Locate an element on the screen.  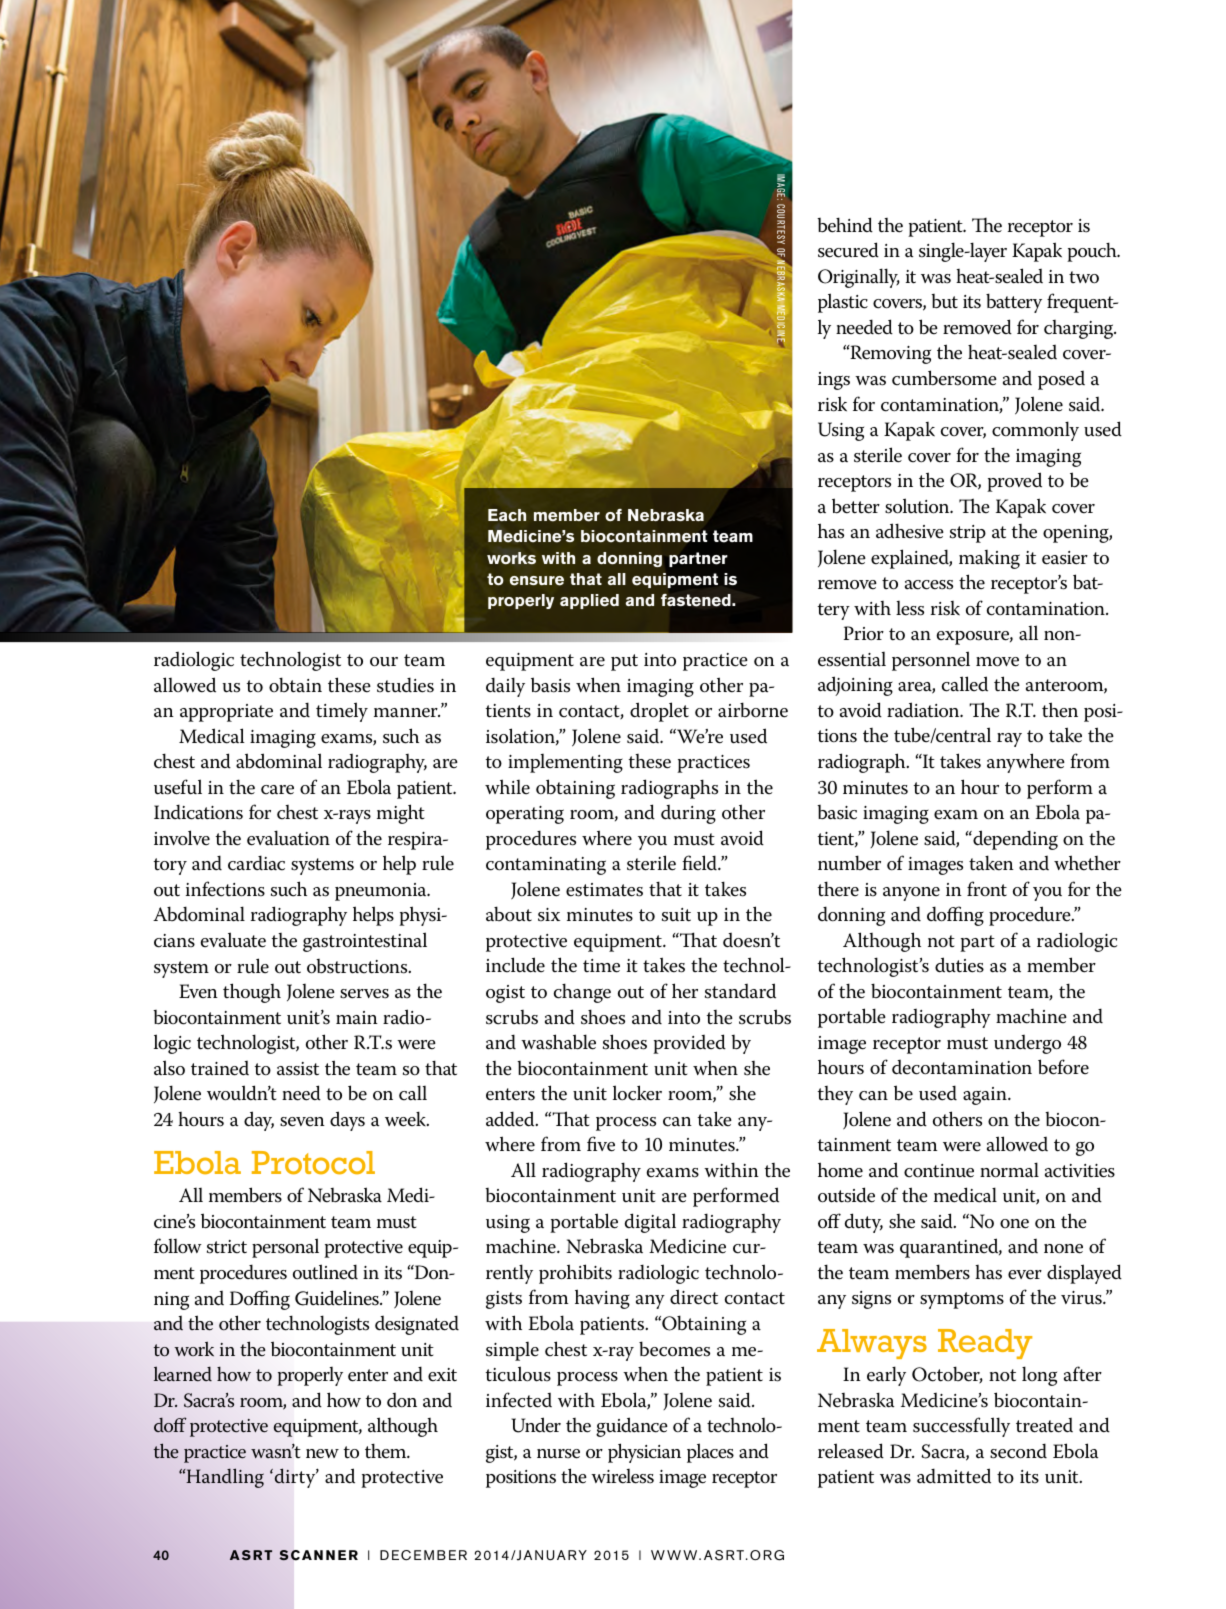
but is located at coordinates (944, 301).
